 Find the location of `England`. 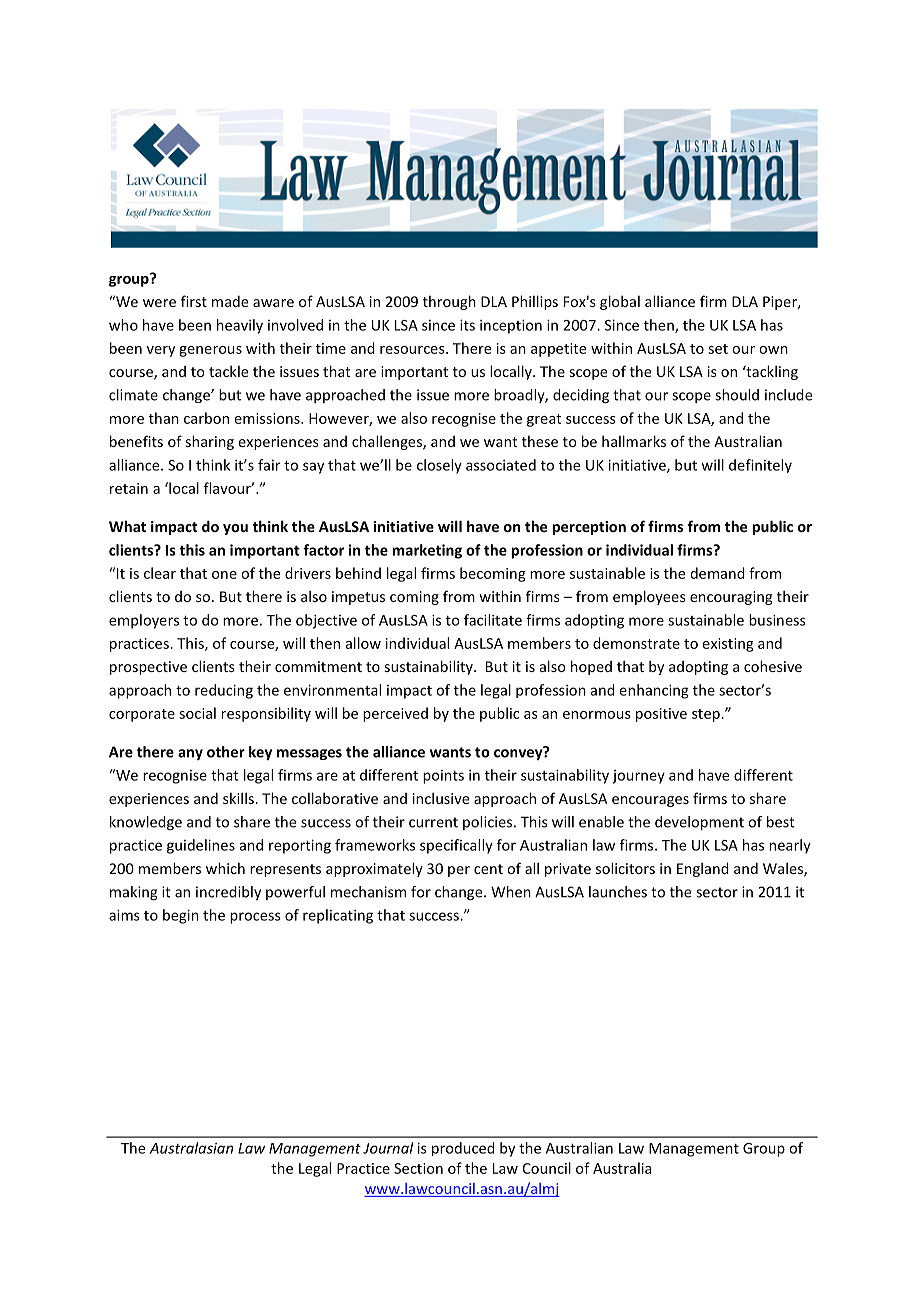

England is located at coordinates (703, 869).
